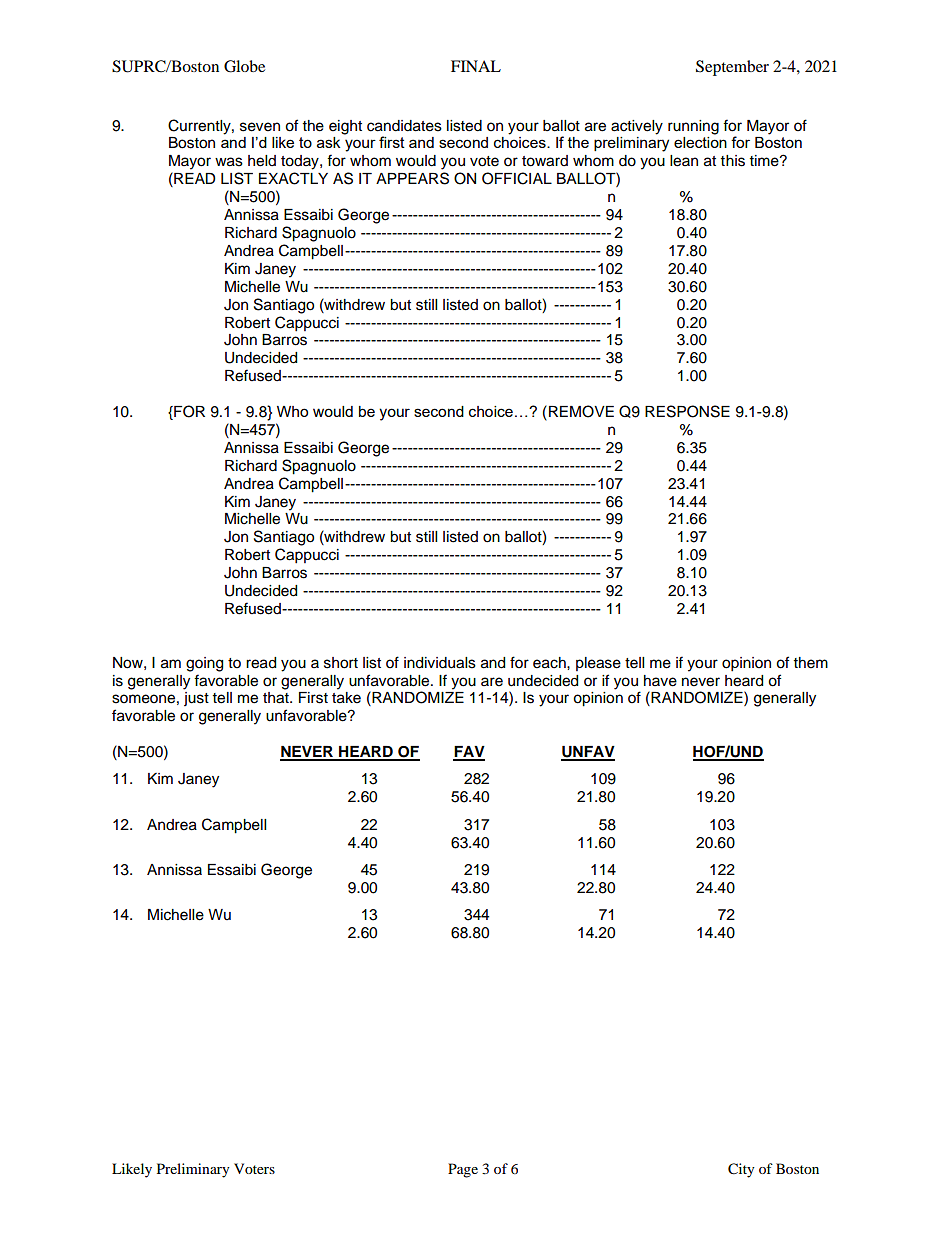 The image size is (952, 1233). Describe the element at coordinates (550, 663) in the screenshot. I see `each` at that location.
